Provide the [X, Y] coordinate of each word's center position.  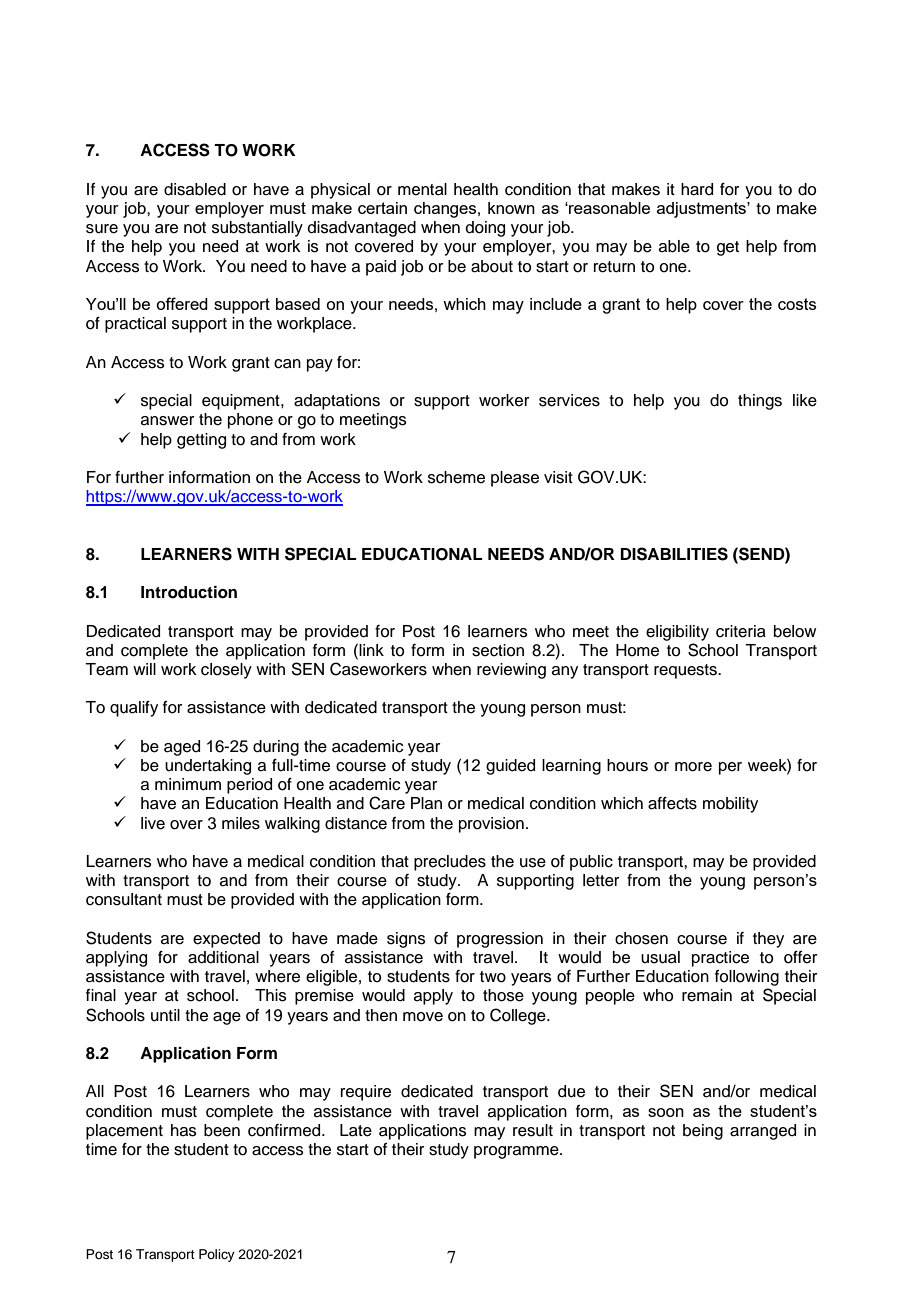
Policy [217, 1255]
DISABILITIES [674, 554]
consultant [124, 899]
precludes [450, 863]
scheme [456, 477]
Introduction [189, 592]
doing [485, 229]
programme [517, 1152]
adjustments [702, 210]
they [768, 940]
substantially [257, 229]
